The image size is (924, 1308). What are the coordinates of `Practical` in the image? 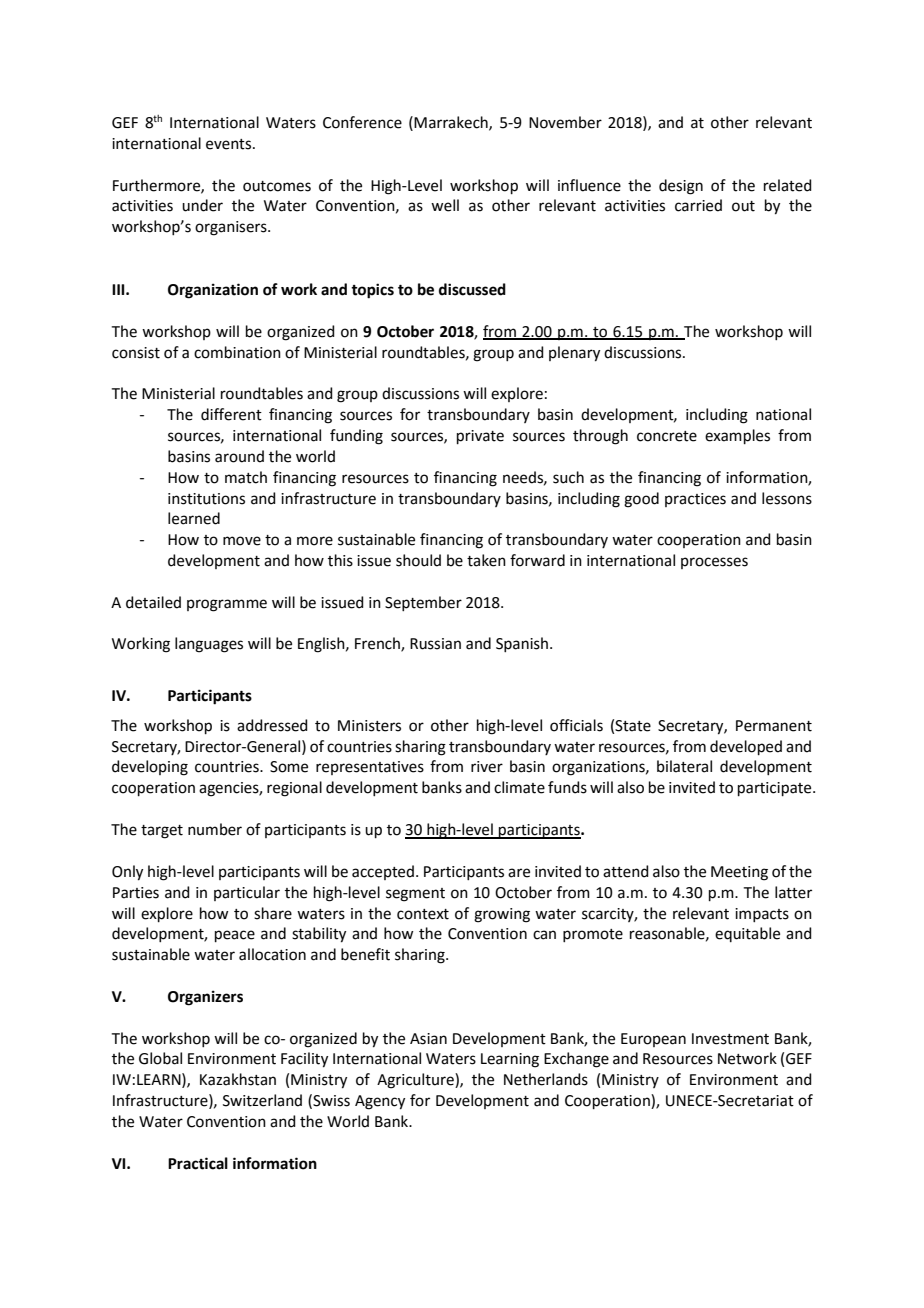 It's located at (198, 1163).
